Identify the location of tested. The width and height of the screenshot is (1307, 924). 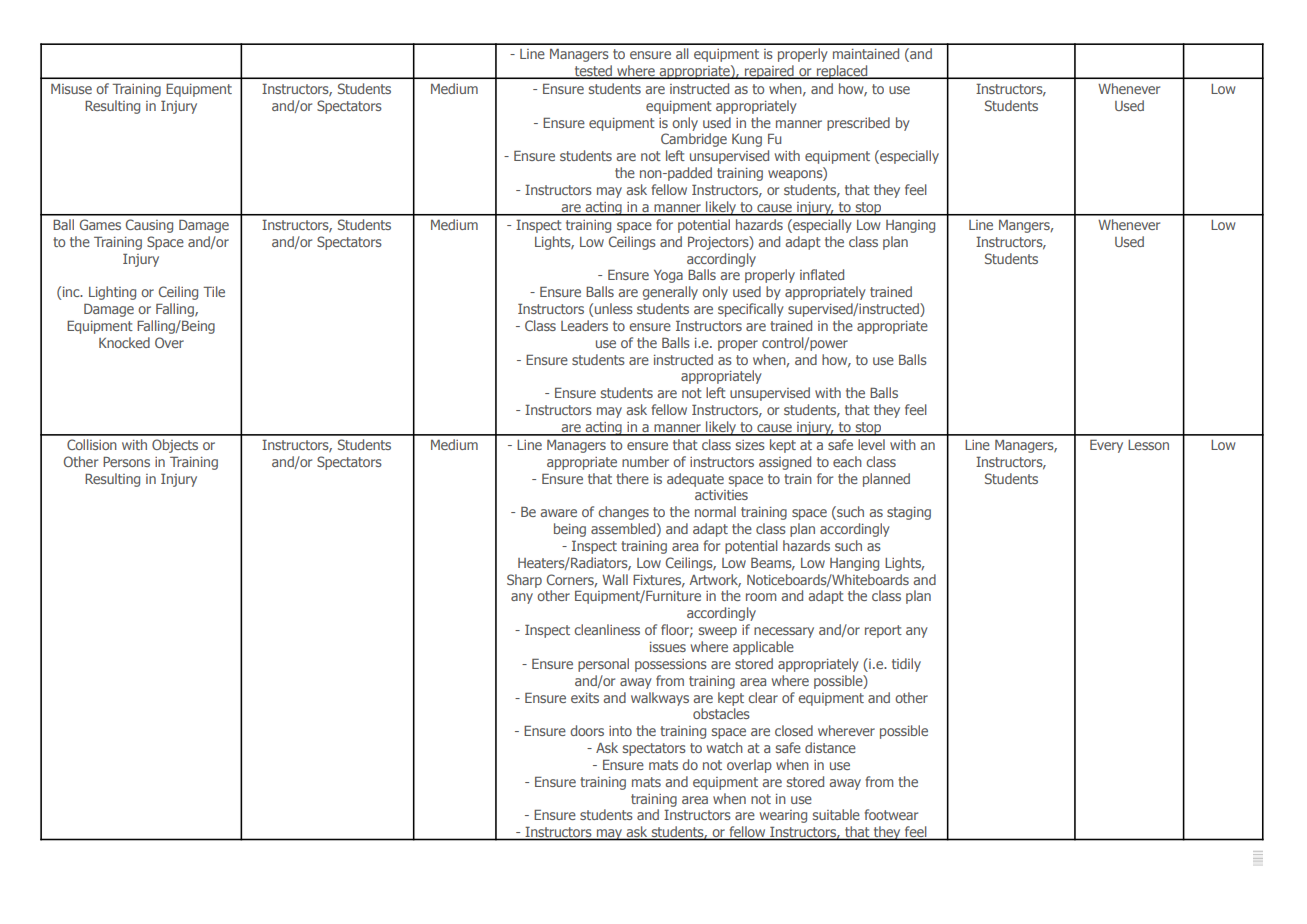
(593, 72).
